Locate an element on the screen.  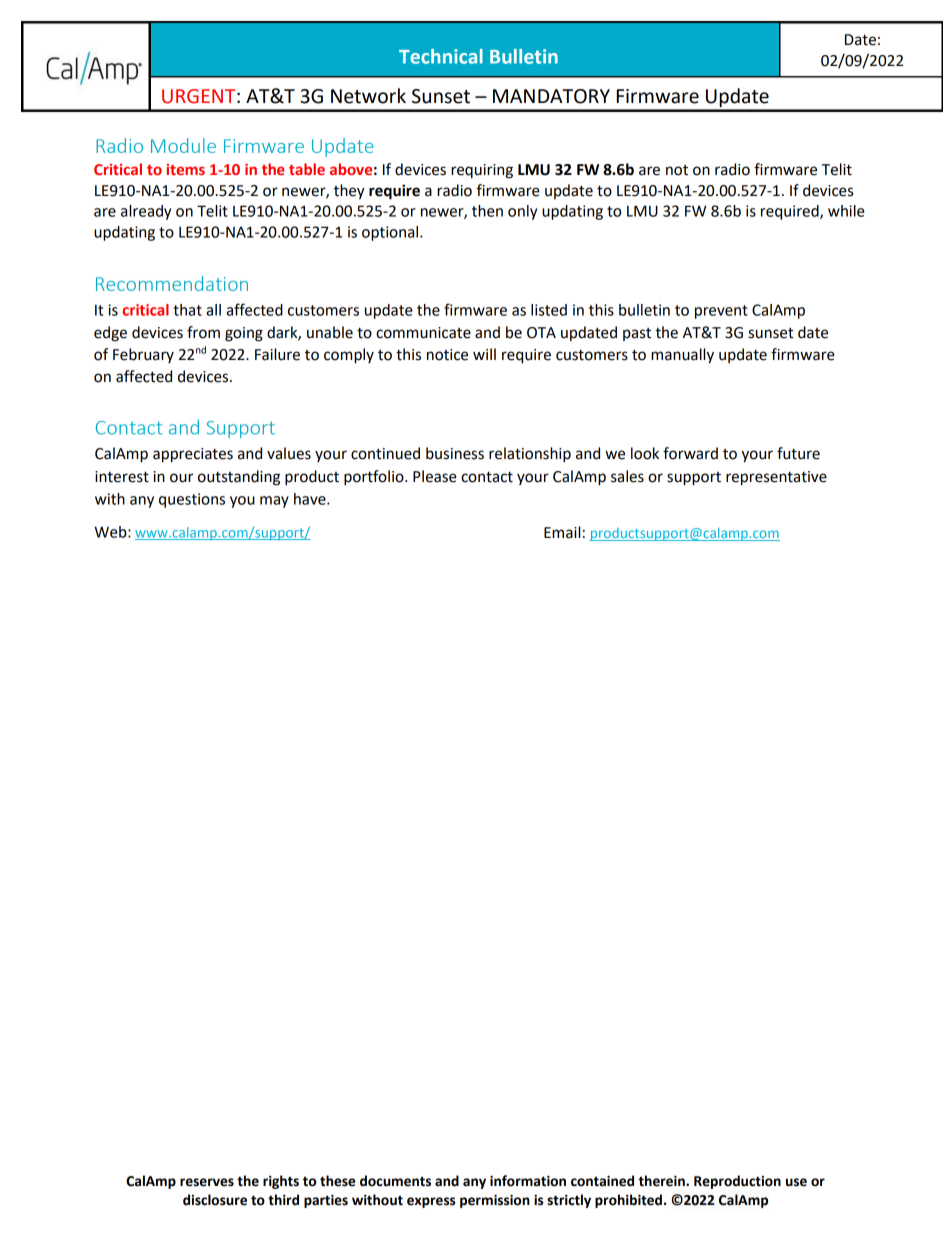
representative is located at coordinates (776, 478).
